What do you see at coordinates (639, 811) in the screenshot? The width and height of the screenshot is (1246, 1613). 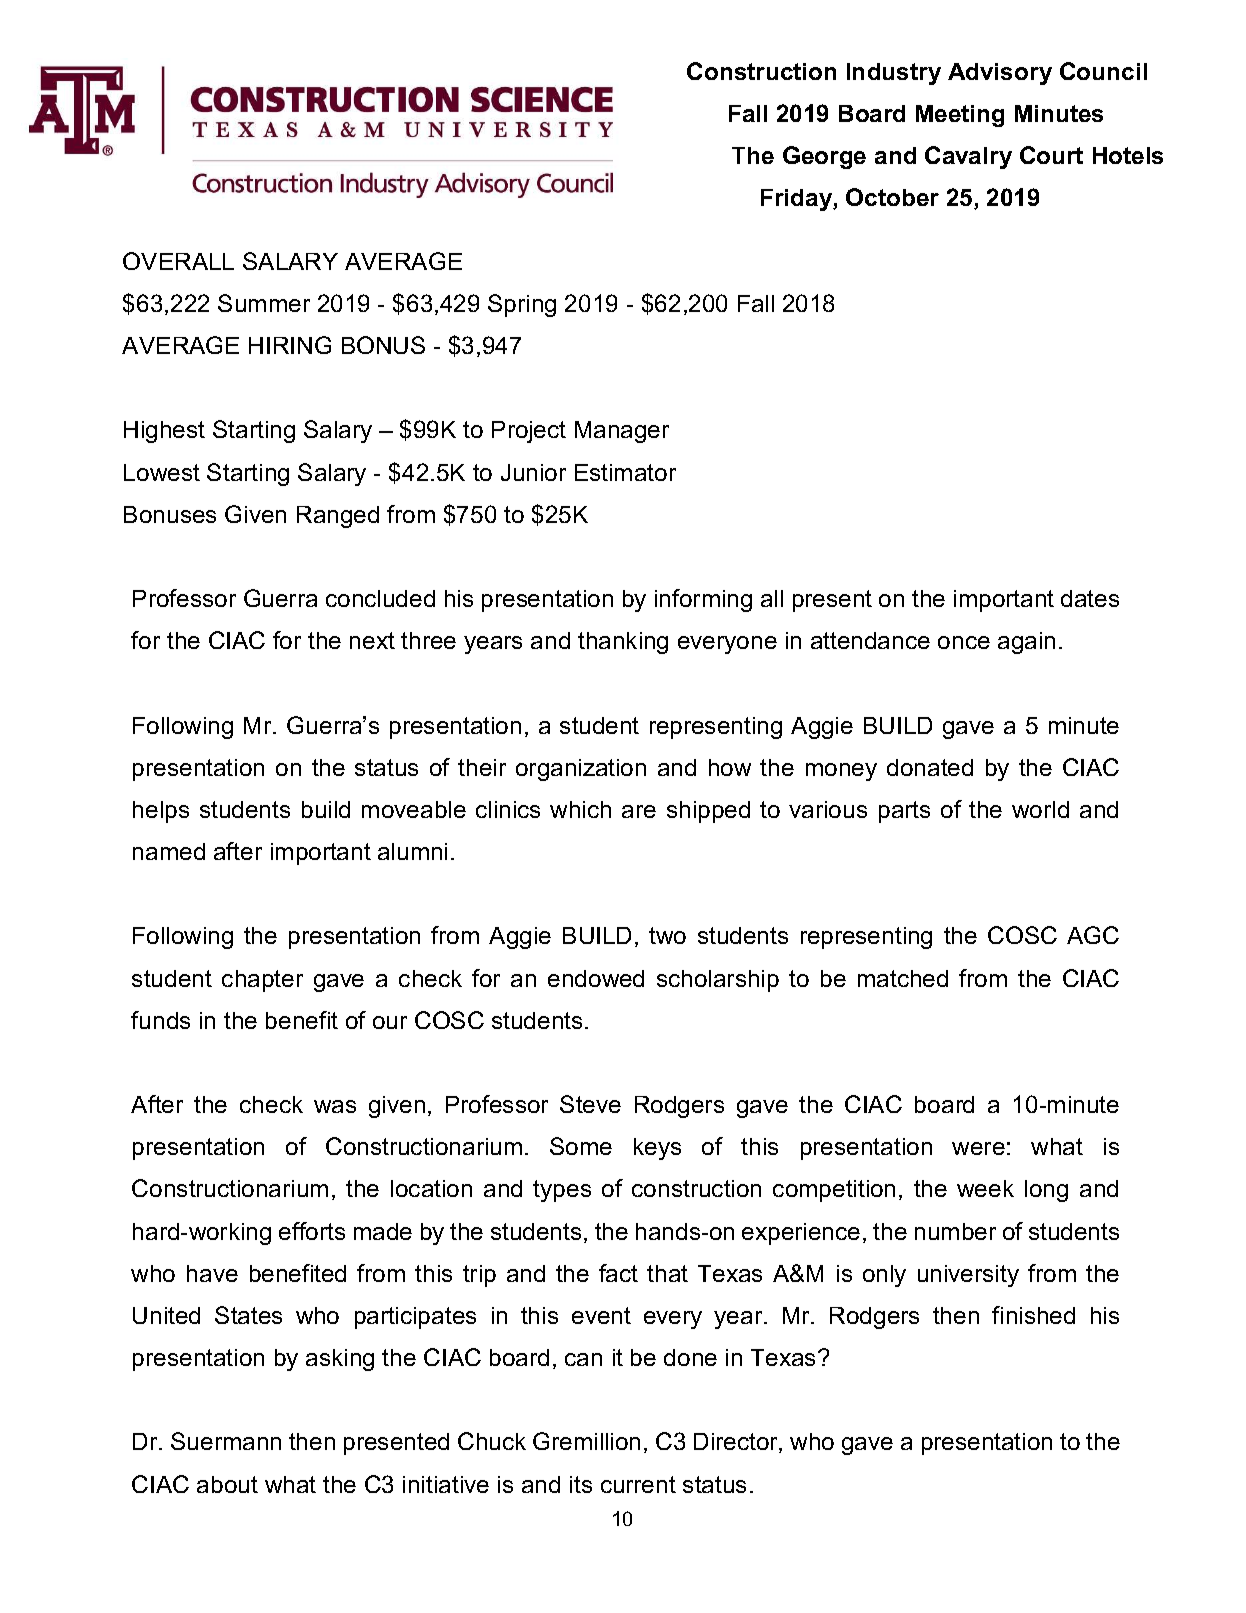 I see `are` at bounding box center [639, 811].
